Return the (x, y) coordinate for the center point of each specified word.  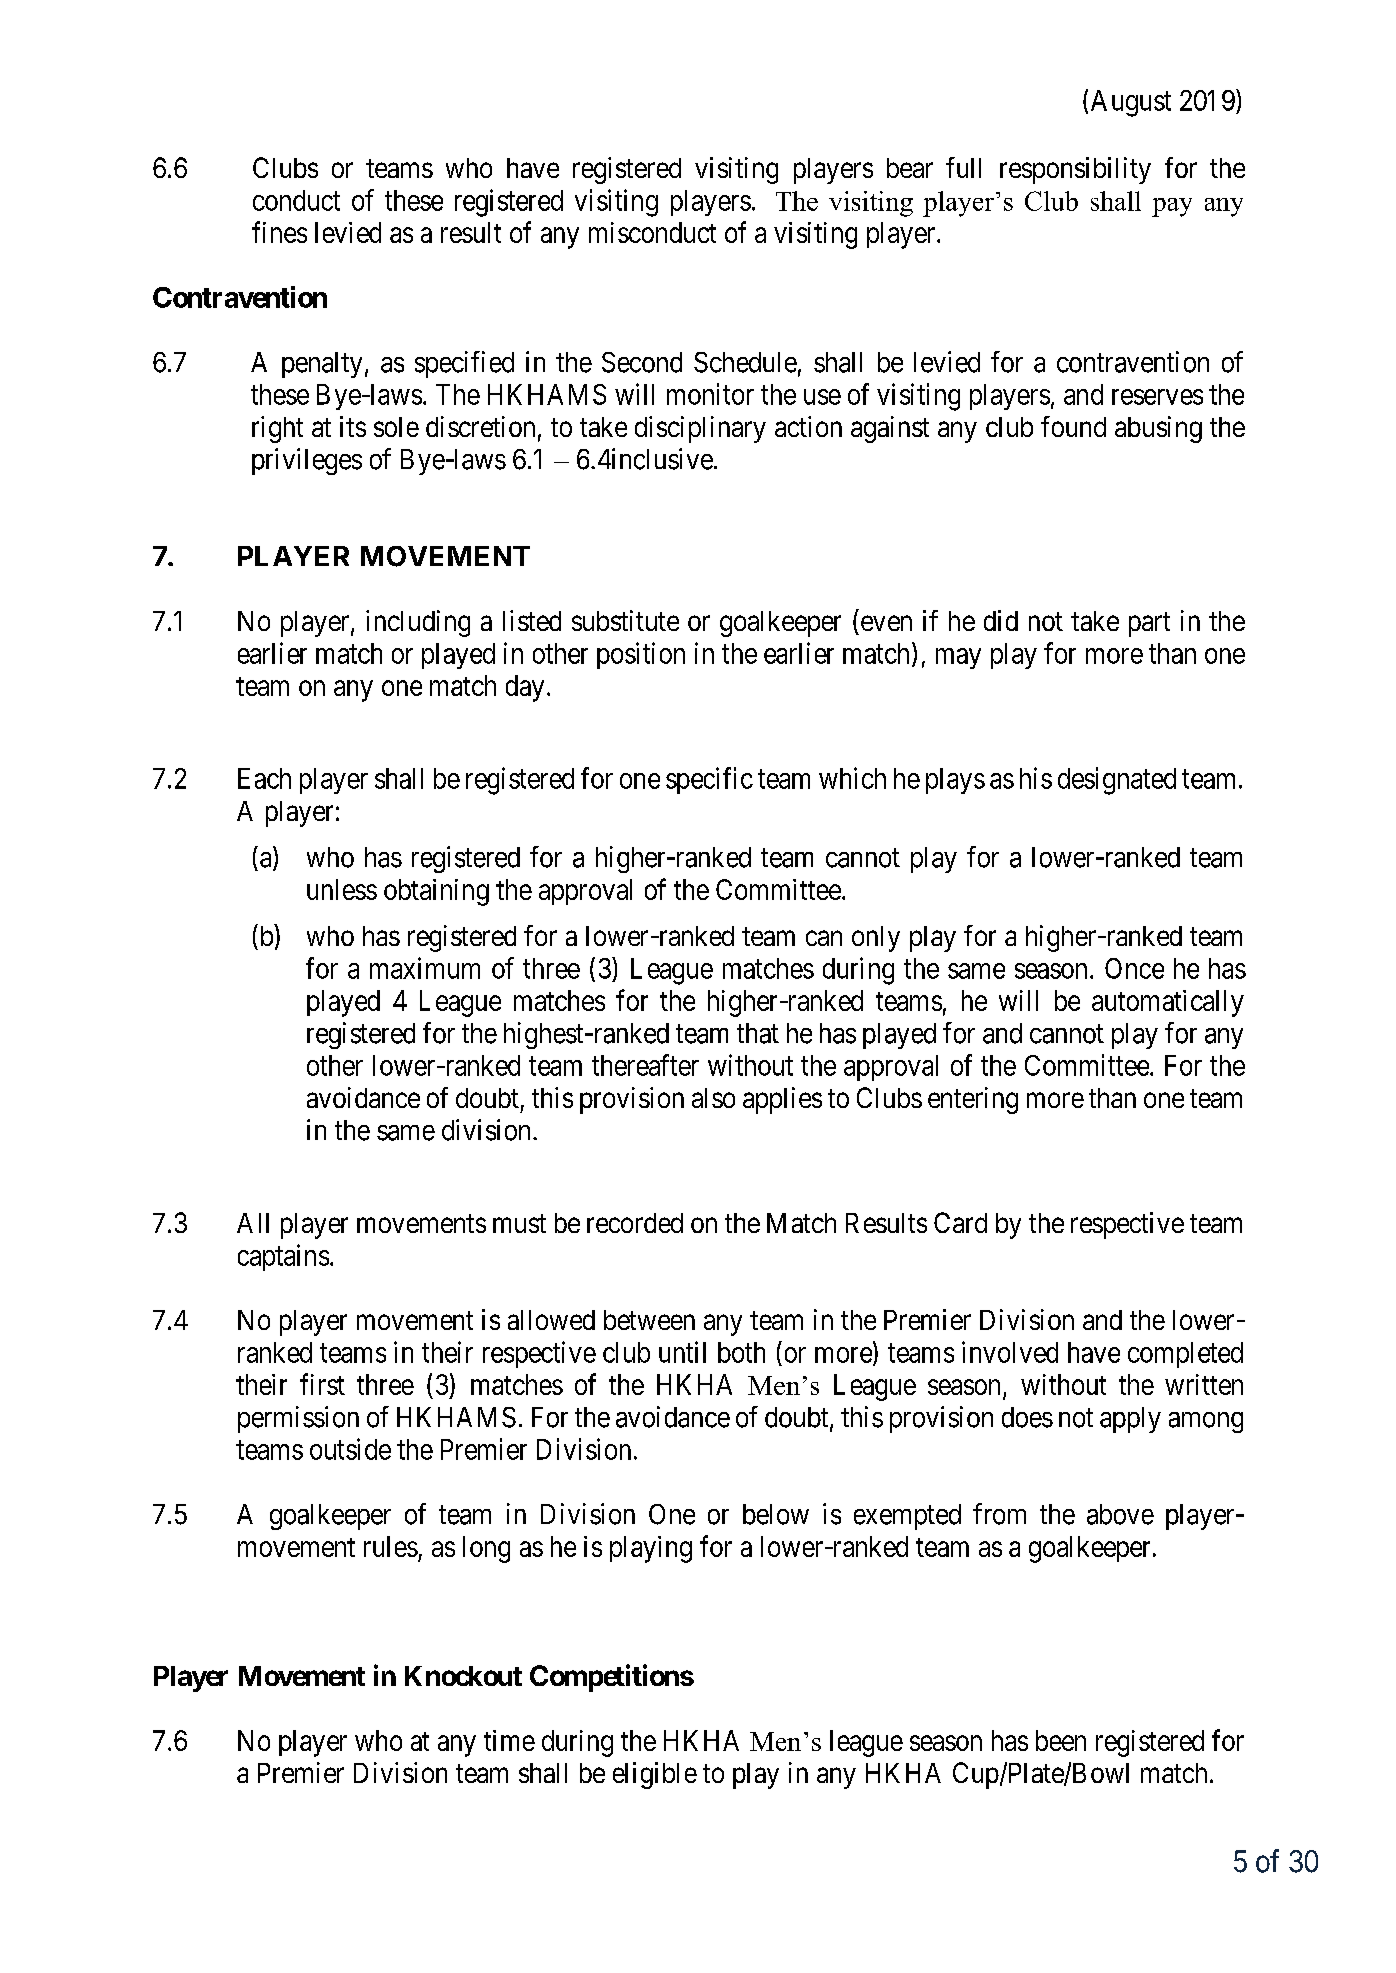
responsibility (1075, 170)
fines (279, 232)
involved (1010, 1352)
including (418, 623)
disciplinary (700, 429)
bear (910, 168)
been (1061, 1740)
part (1149, 624)
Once (1134, 968)
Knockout (463, 1676)
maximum (425, 968)
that (758, 1033)
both (741, 1352)
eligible (655, 1775)
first (322, 1384)
